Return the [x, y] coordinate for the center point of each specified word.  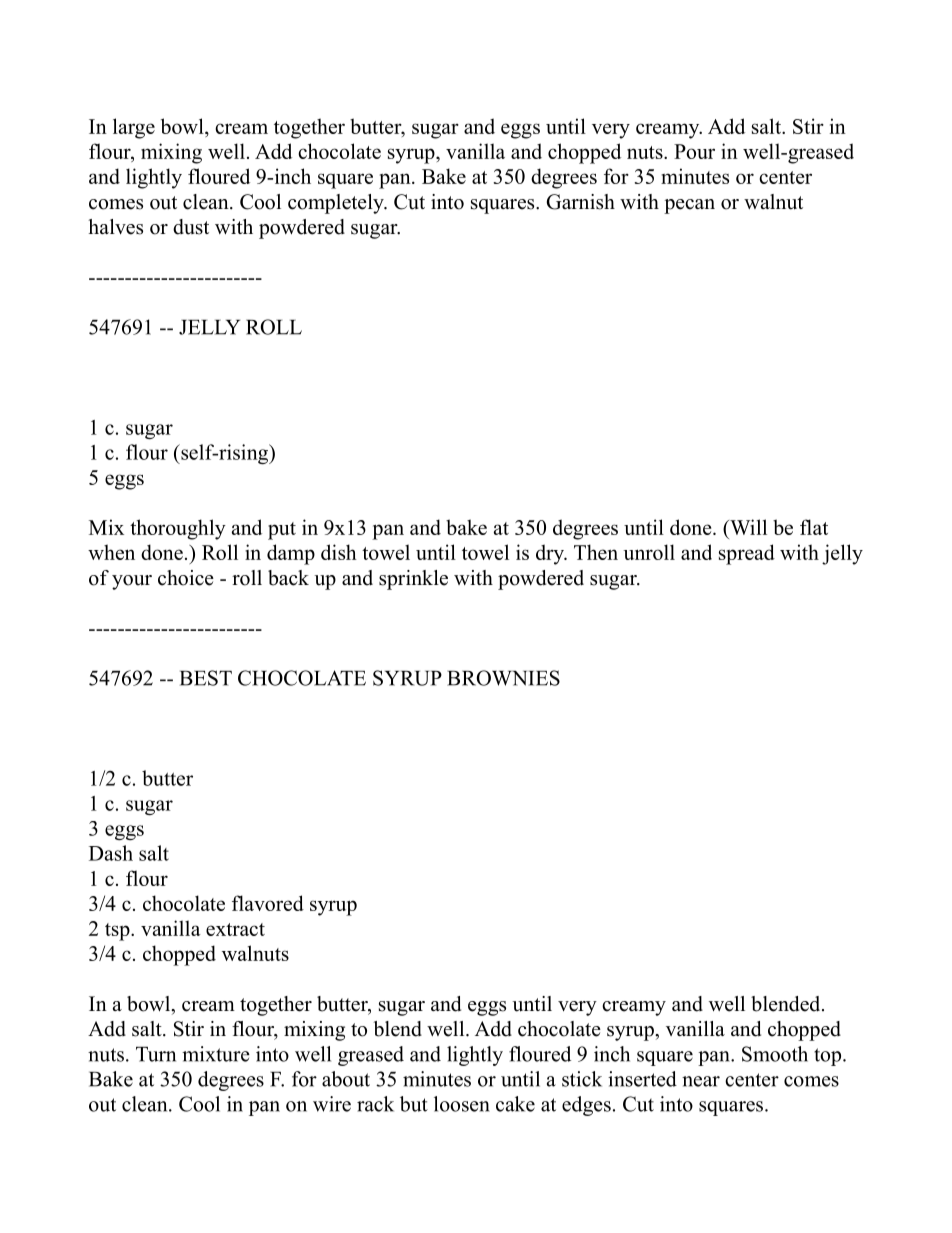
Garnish [580, 202]
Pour [694, 151]
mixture [216, 1054]
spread [747, 554]
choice [186, 578]
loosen [462, 1104]
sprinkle [413, 580]
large [134, 128]
